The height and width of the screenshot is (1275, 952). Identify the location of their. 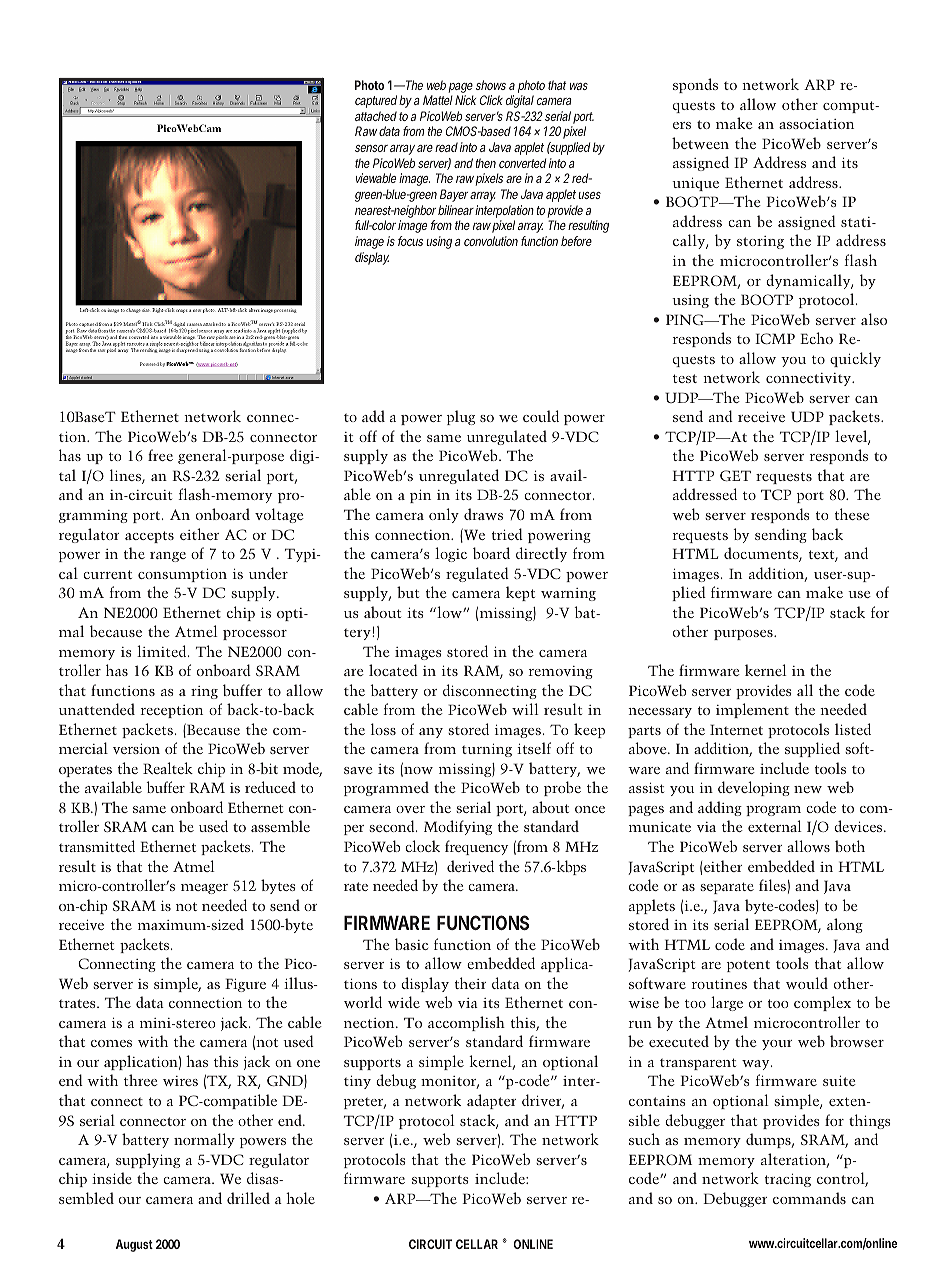
(470, 983).
